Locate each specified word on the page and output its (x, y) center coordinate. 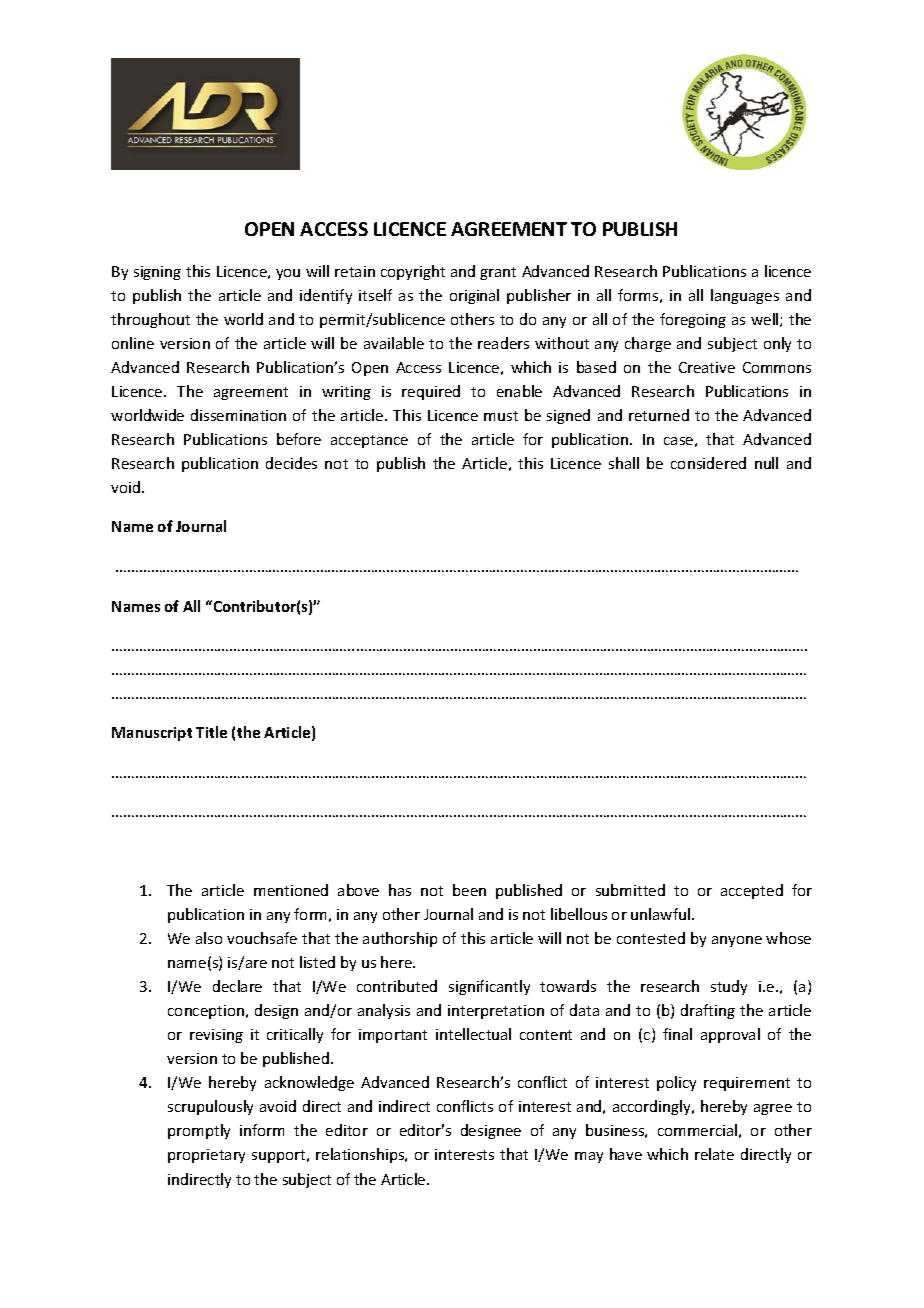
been (469, 890)
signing (157, 273)
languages (745, 296)
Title (211, 732)
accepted (752, 891)
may (589, 1157)
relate (714, 1154)
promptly (199, 1131)
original (474, 296)
